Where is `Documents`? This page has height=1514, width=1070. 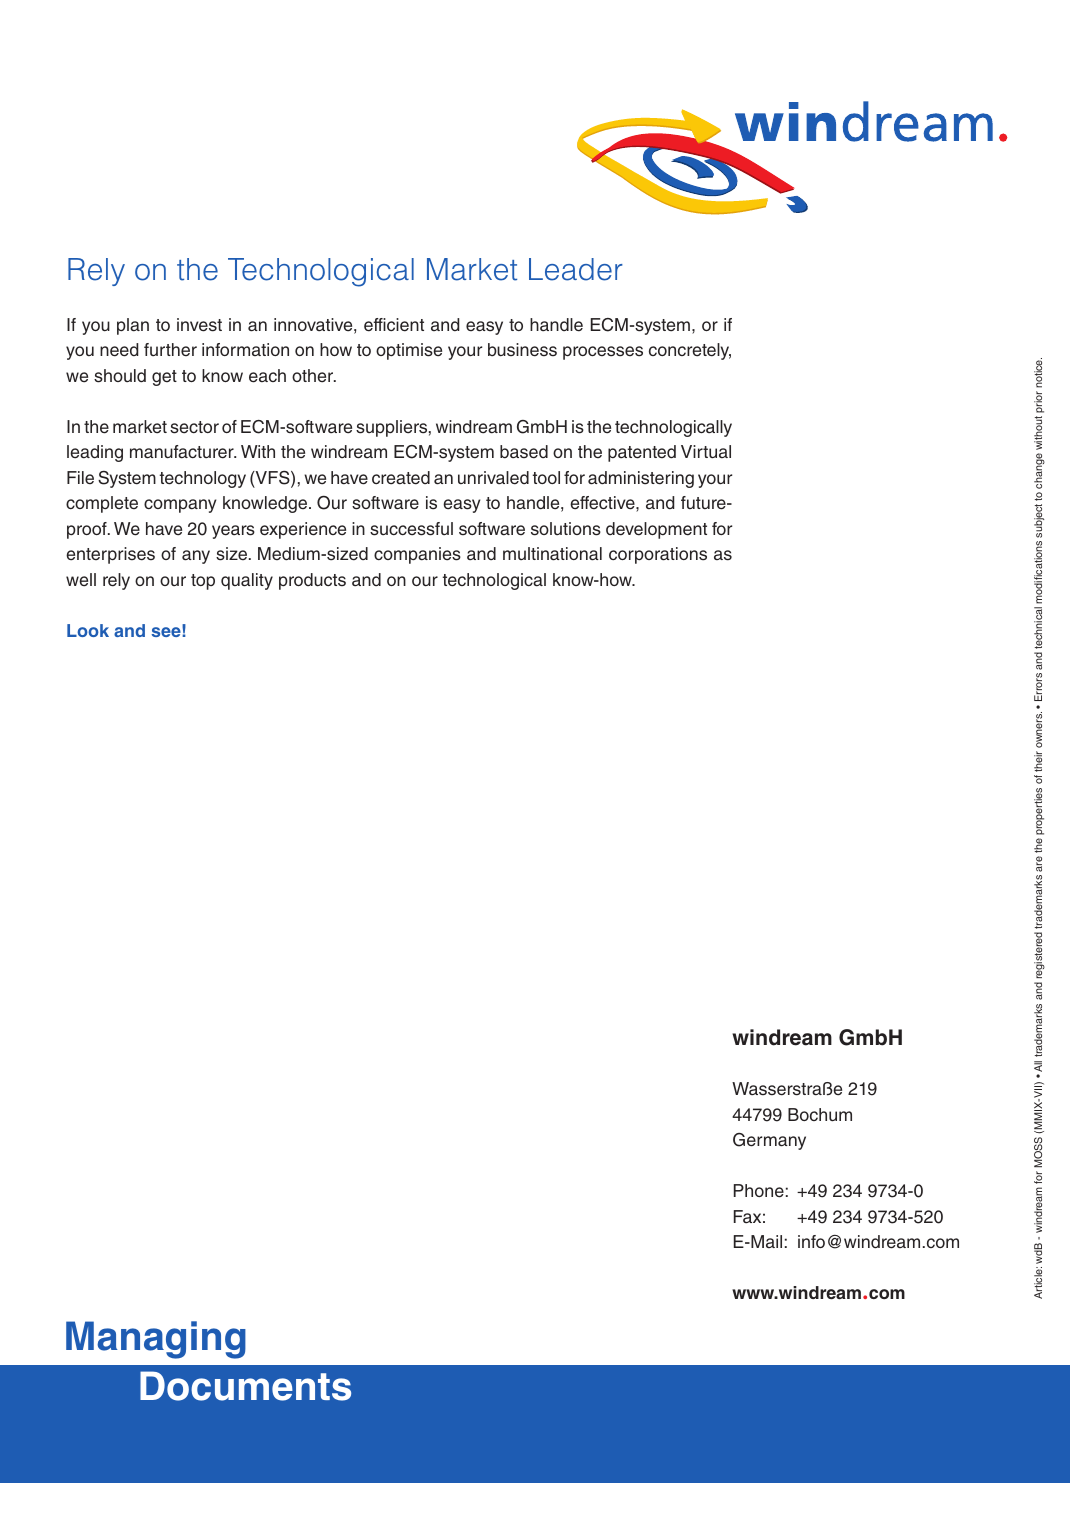 Documents is located at coordinates (245, 1386).
